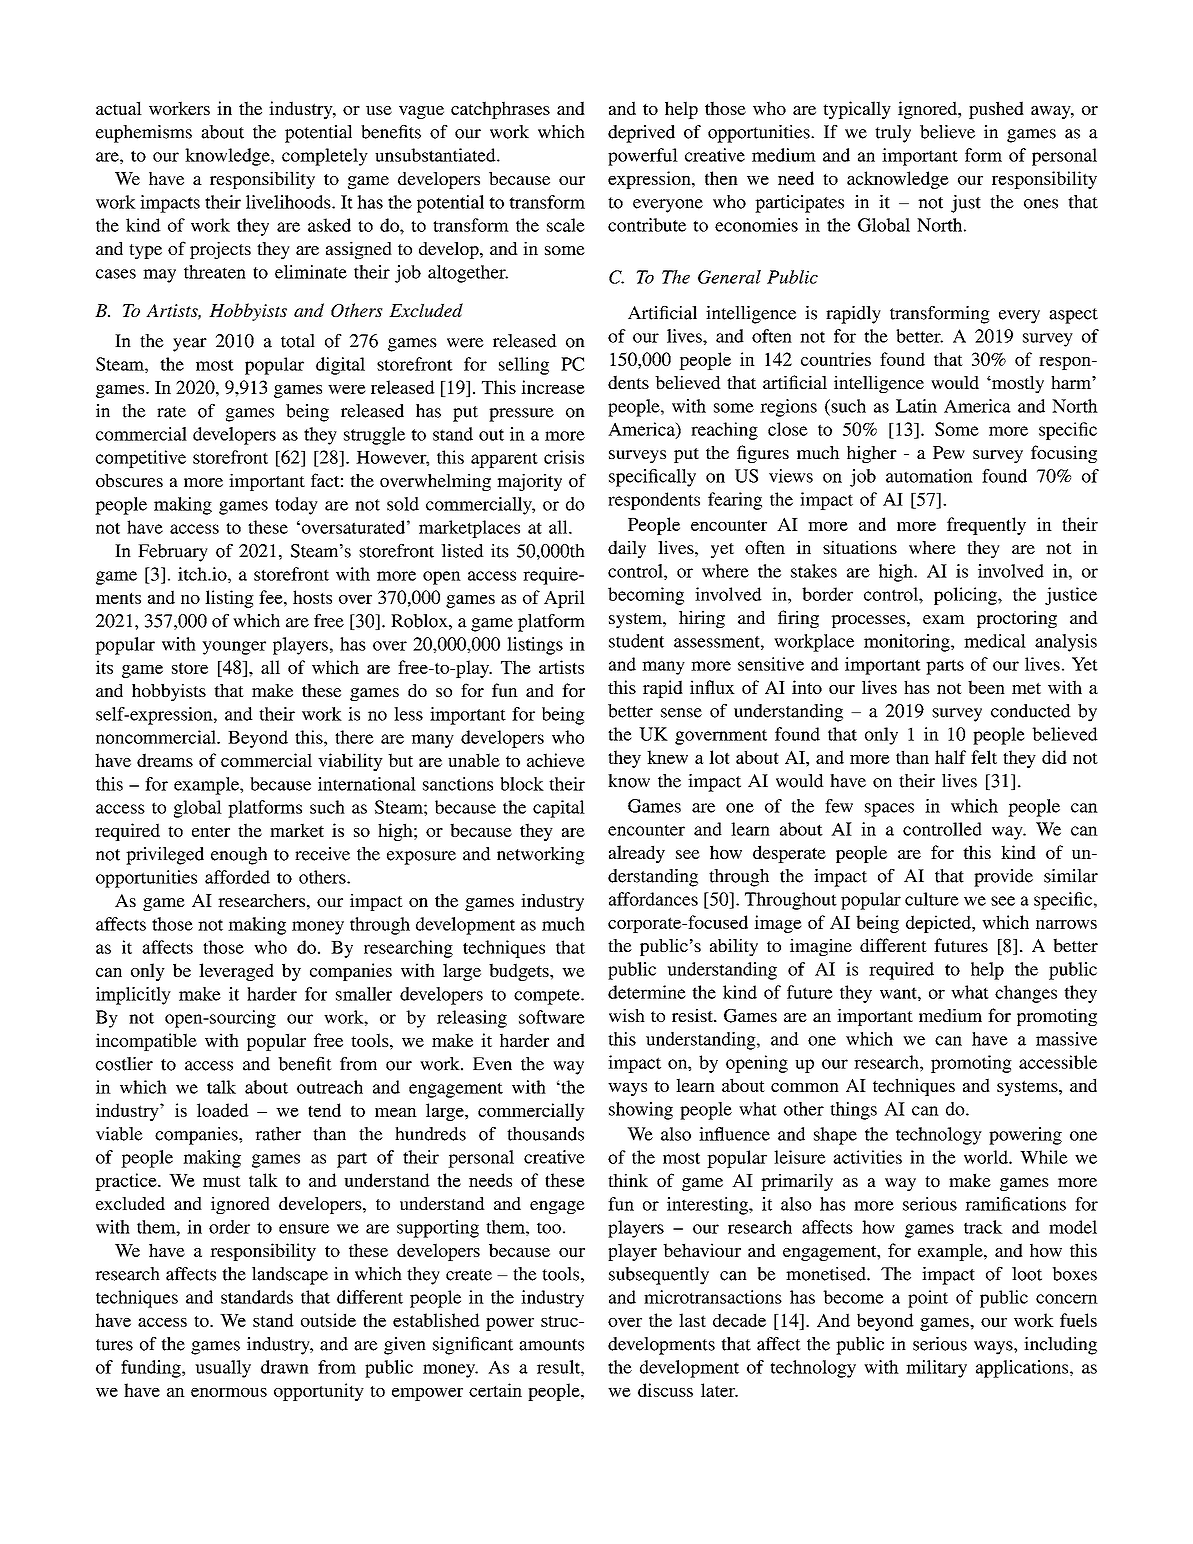 The height and width of the page is (1544, 1193). I want to click on usually, so click(223, 1369).
